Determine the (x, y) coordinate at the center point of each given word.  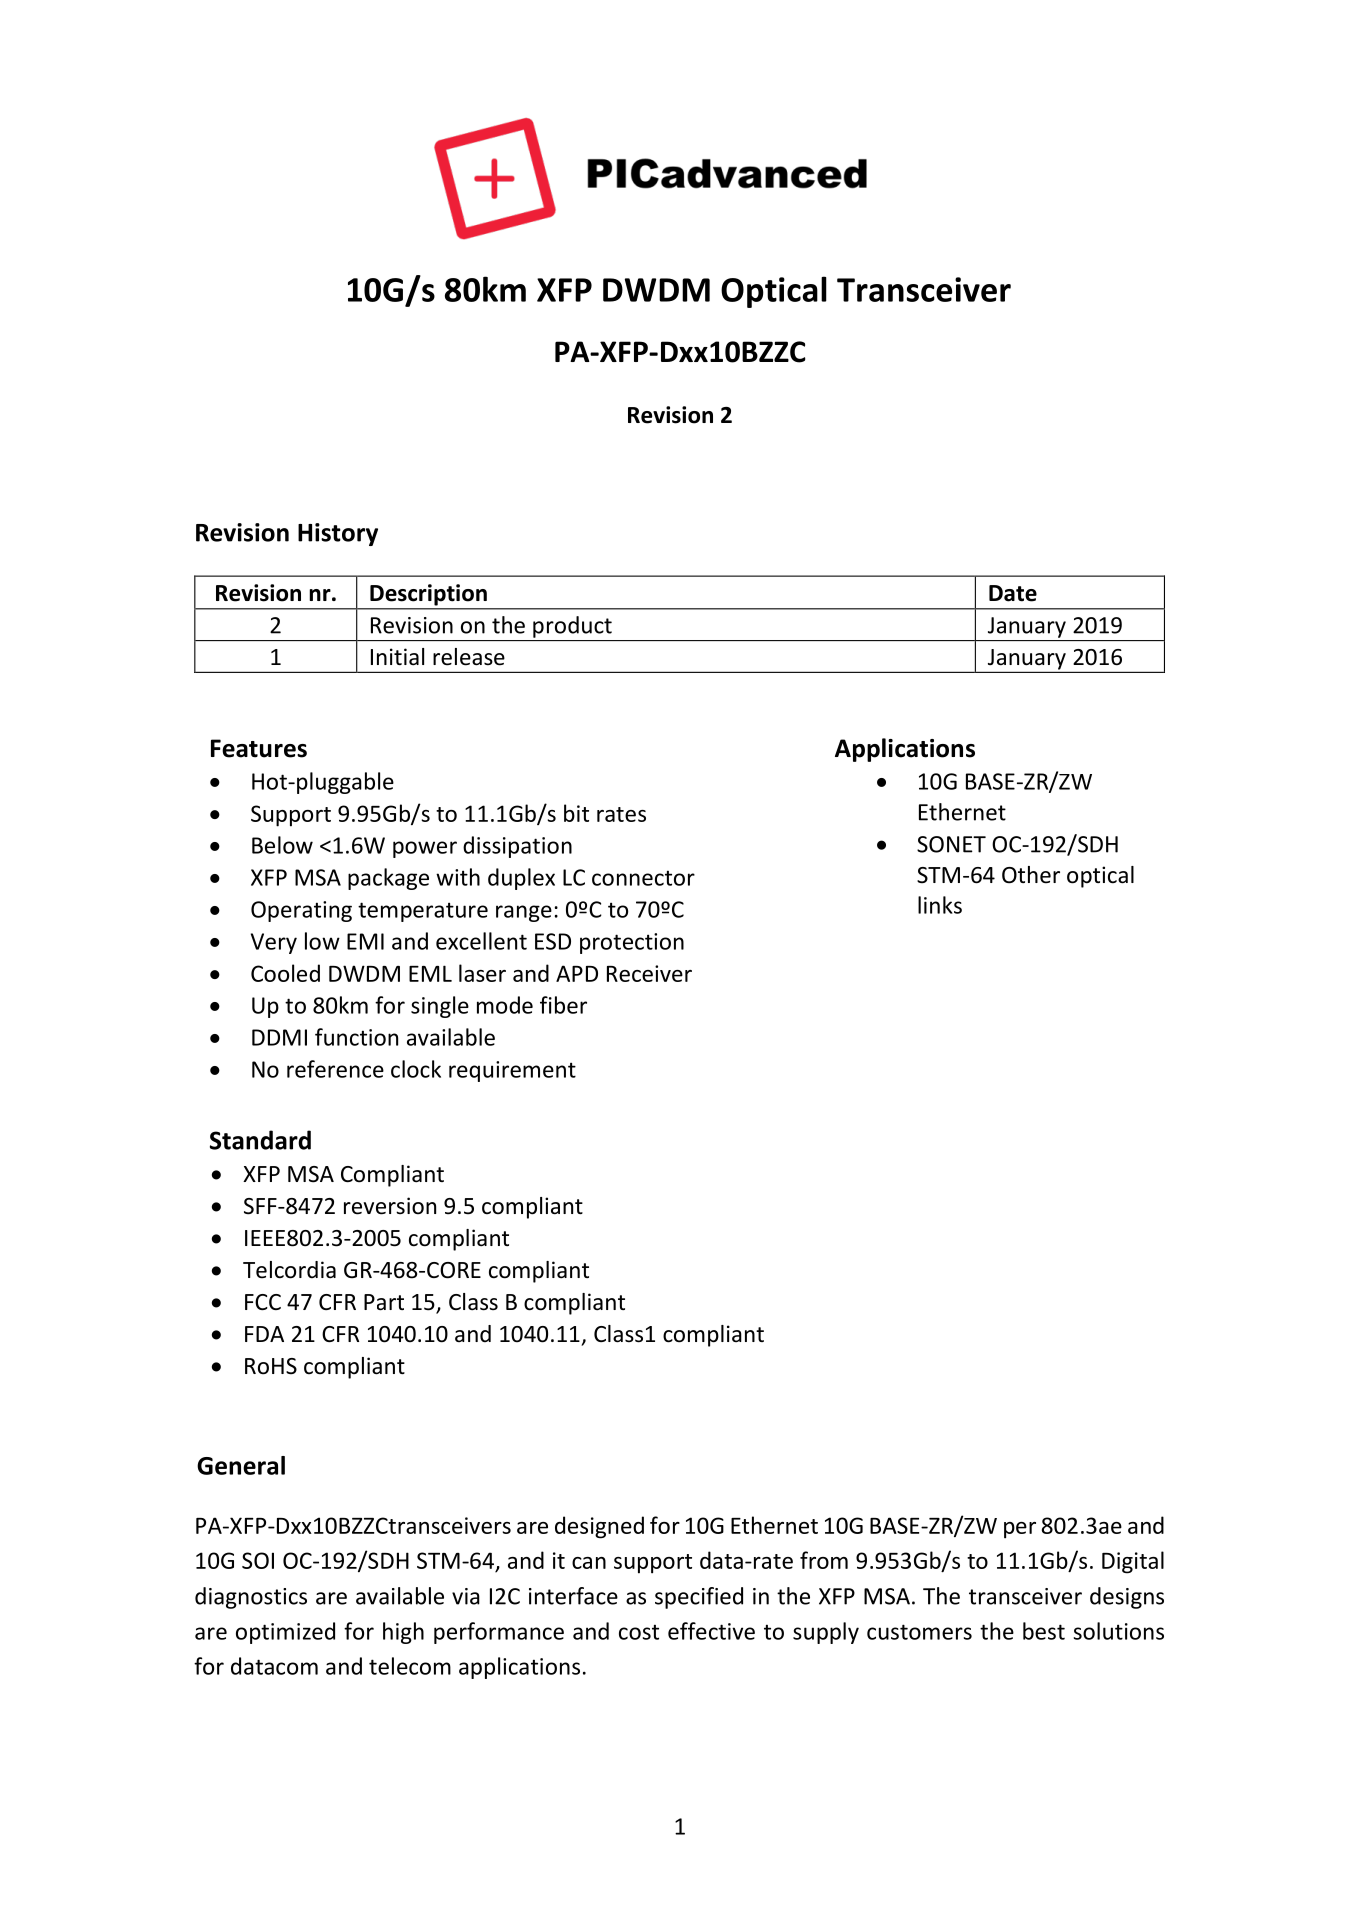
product (572, 627)
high (403, 1633)
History (338, 534)
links (940, 905)
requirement (512, 1071)
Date (1013, 593)
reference (335, 1069)
